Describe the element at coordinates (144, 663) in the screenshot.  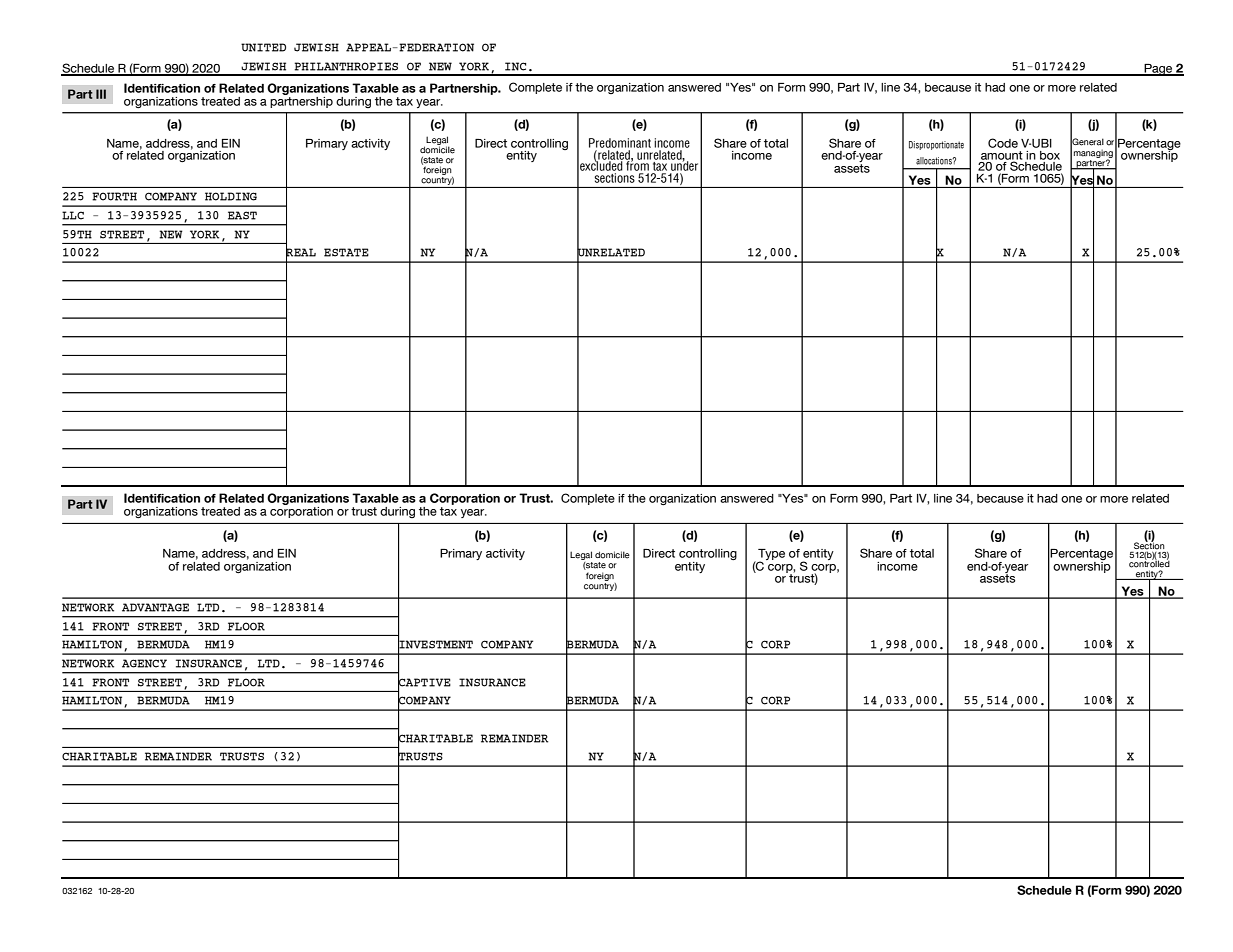
I see `AGENCY` at that location.
